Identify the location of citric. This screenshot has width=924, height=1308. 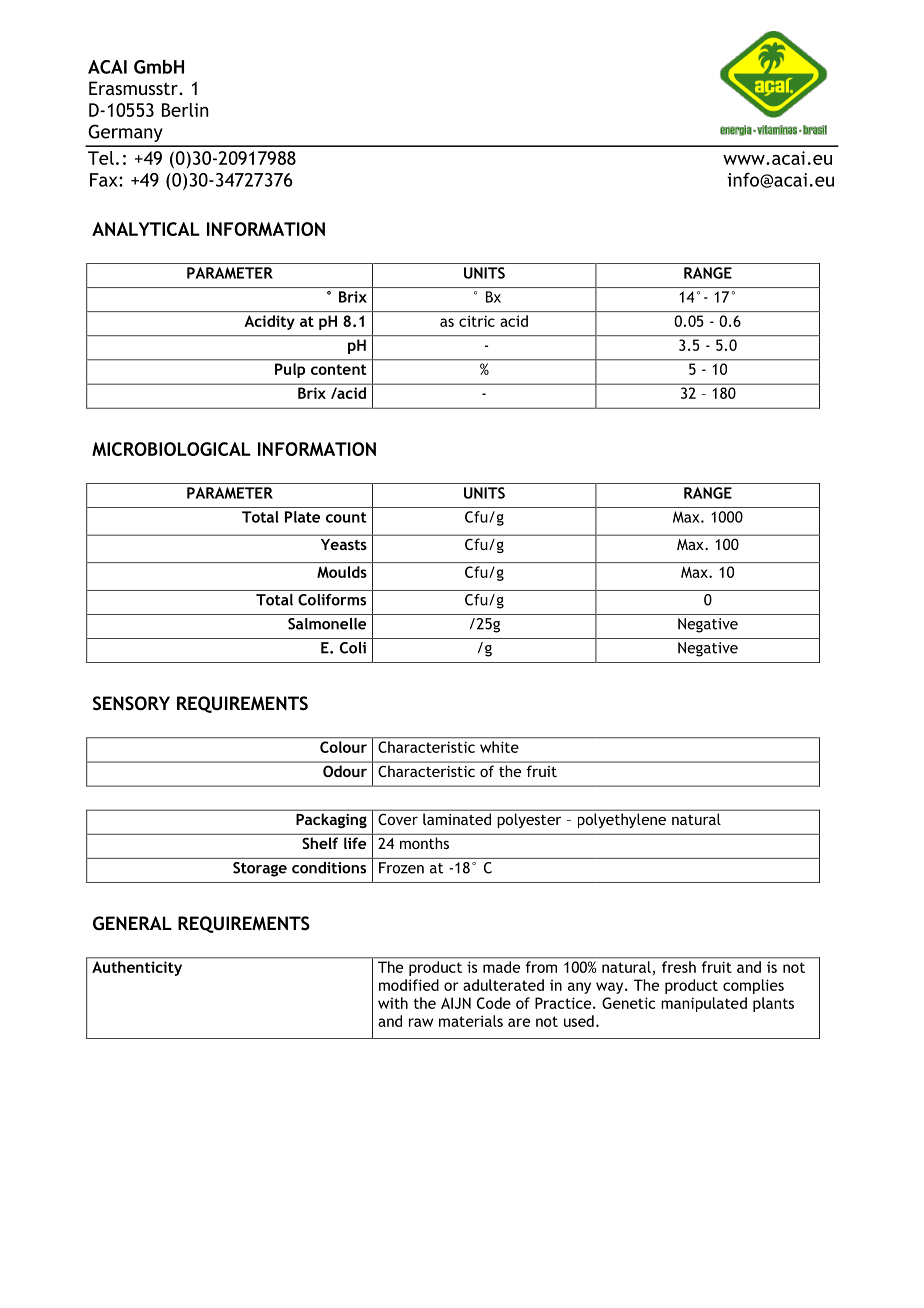
(477, 321).
